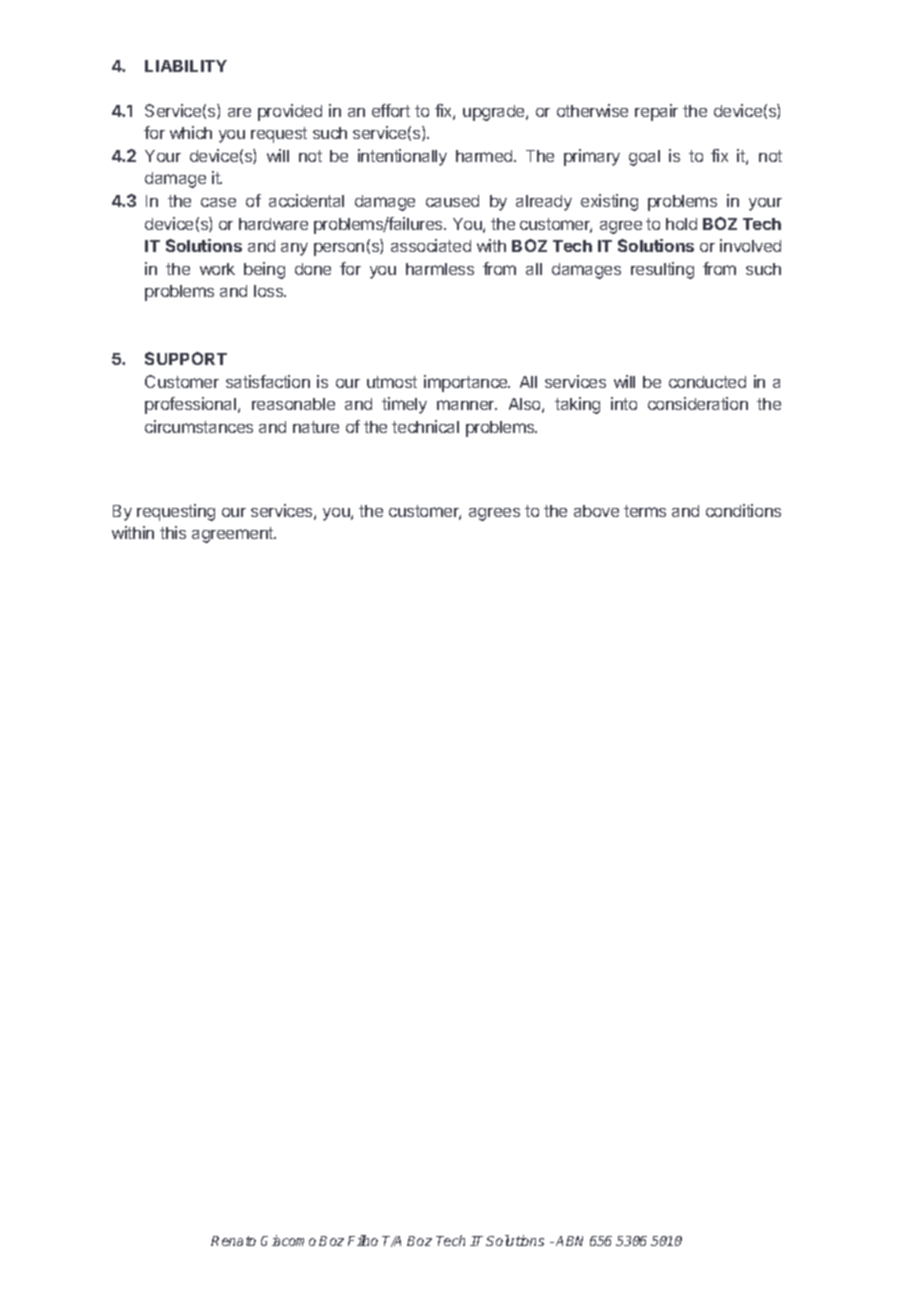 This screenshot has height=1308, width=924. I want to click on above, so click(596, 511).
